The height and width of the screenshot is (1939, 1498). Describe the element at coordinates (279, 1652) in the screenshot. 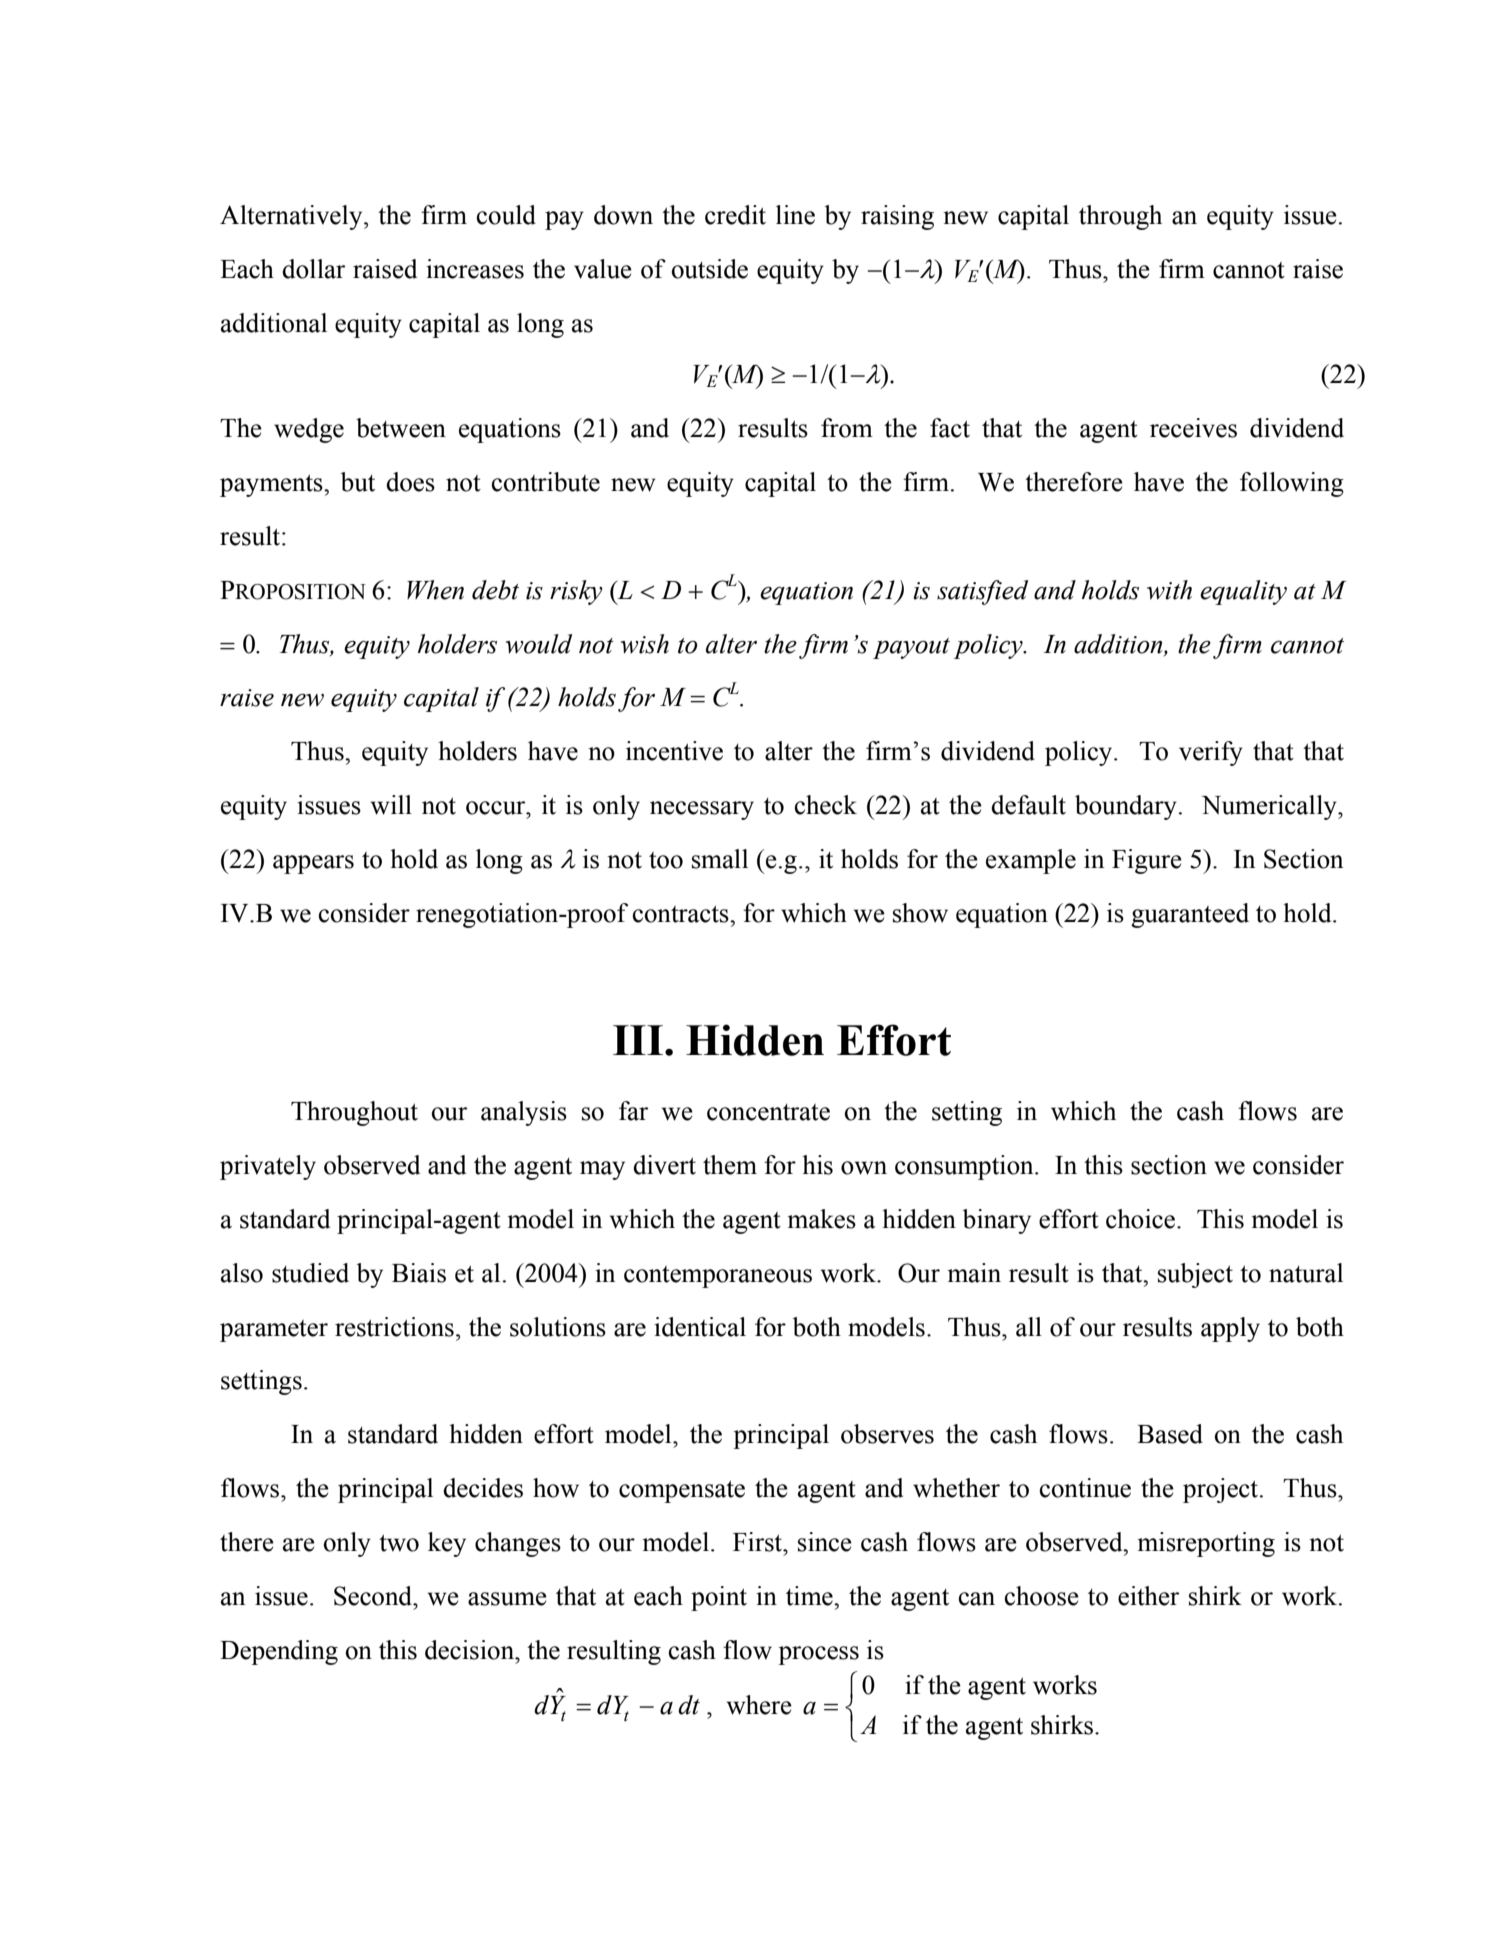

I see `Depending` at that location.
